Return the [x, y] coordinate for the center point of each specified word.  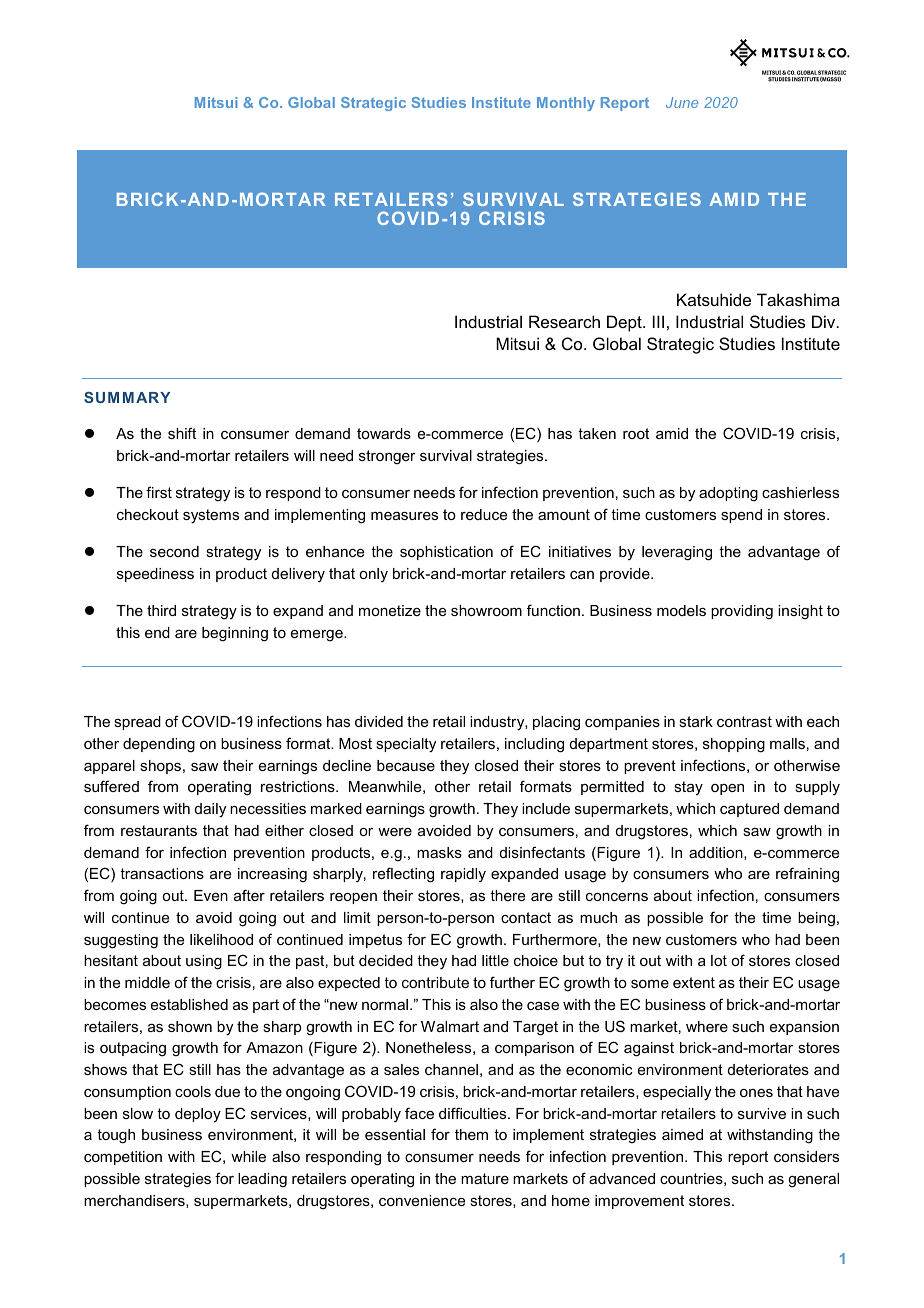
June [682, 102]
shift [182, 433]
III [658, 321]
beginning [235, 634]
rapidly [463, 875]
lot [719, 960]
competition [123, 1158]
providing [742, 612]
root [636, 433]
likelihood [221, 939]
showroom [486, 610]
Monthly [566, 104]
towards [384, 433]
